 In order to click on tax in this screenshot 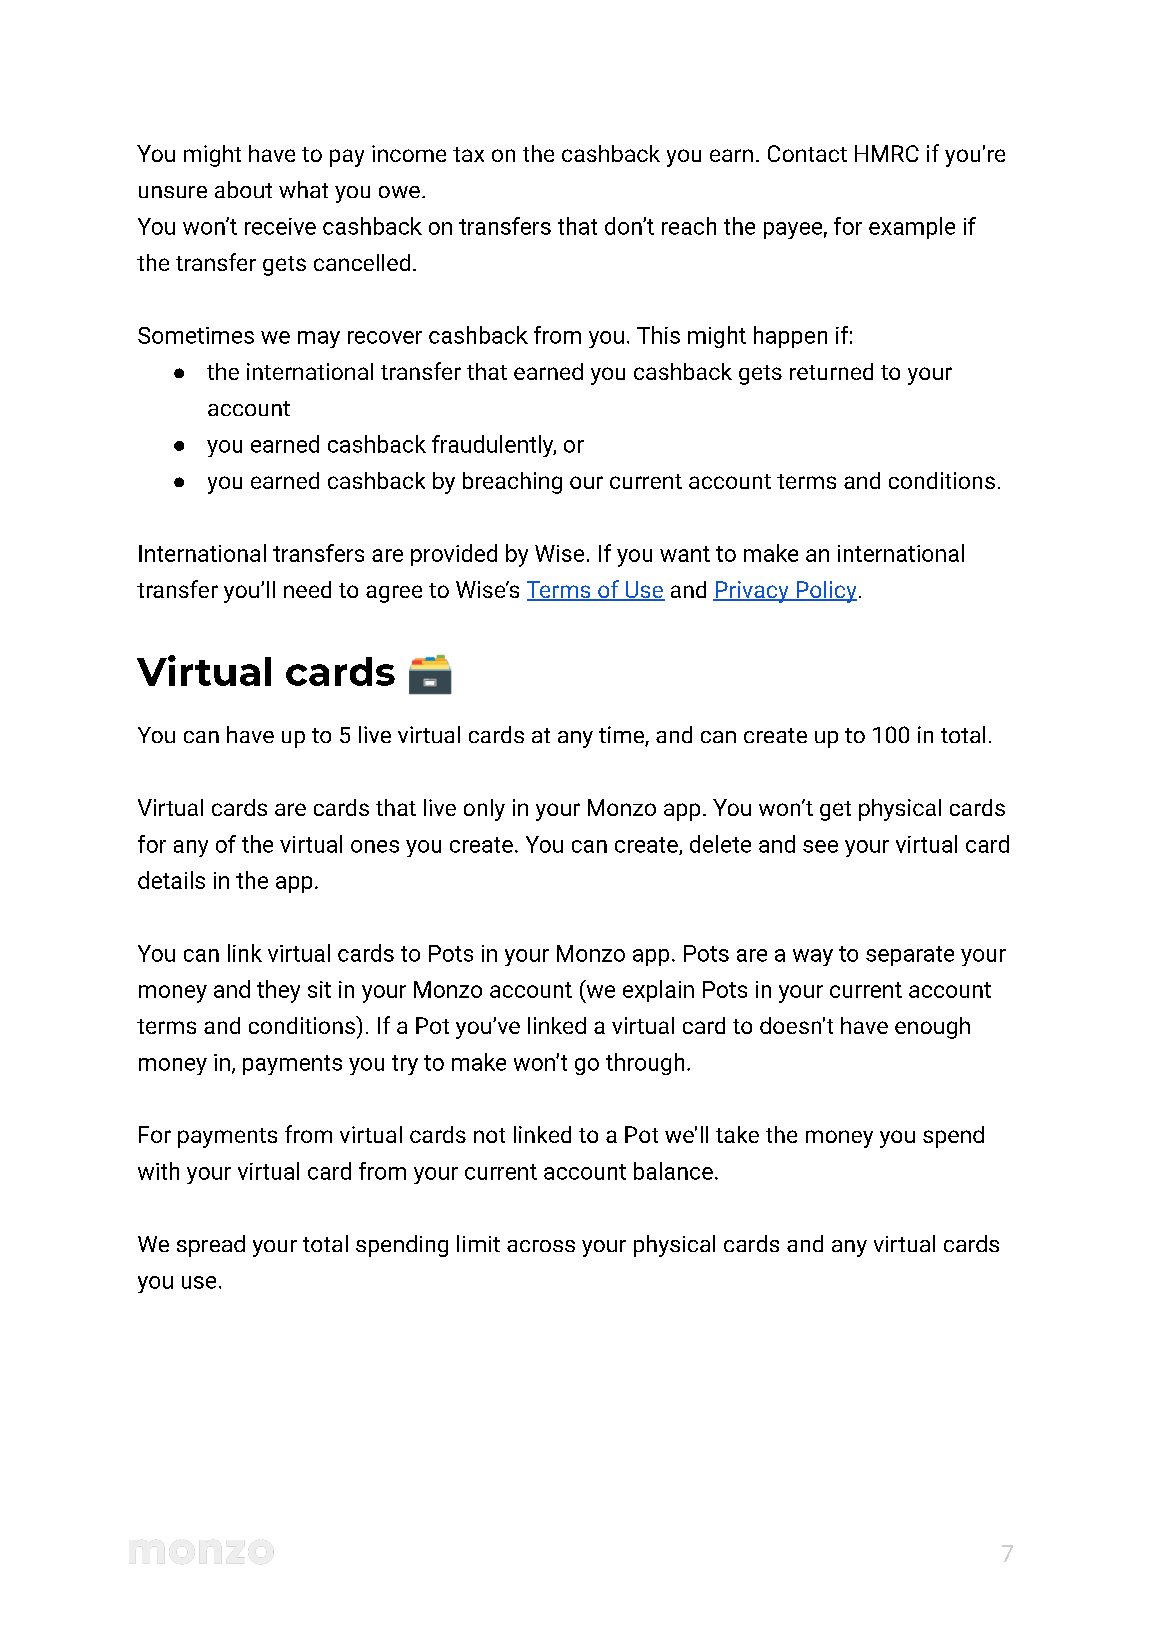, I will do `click(468, 154)`.
